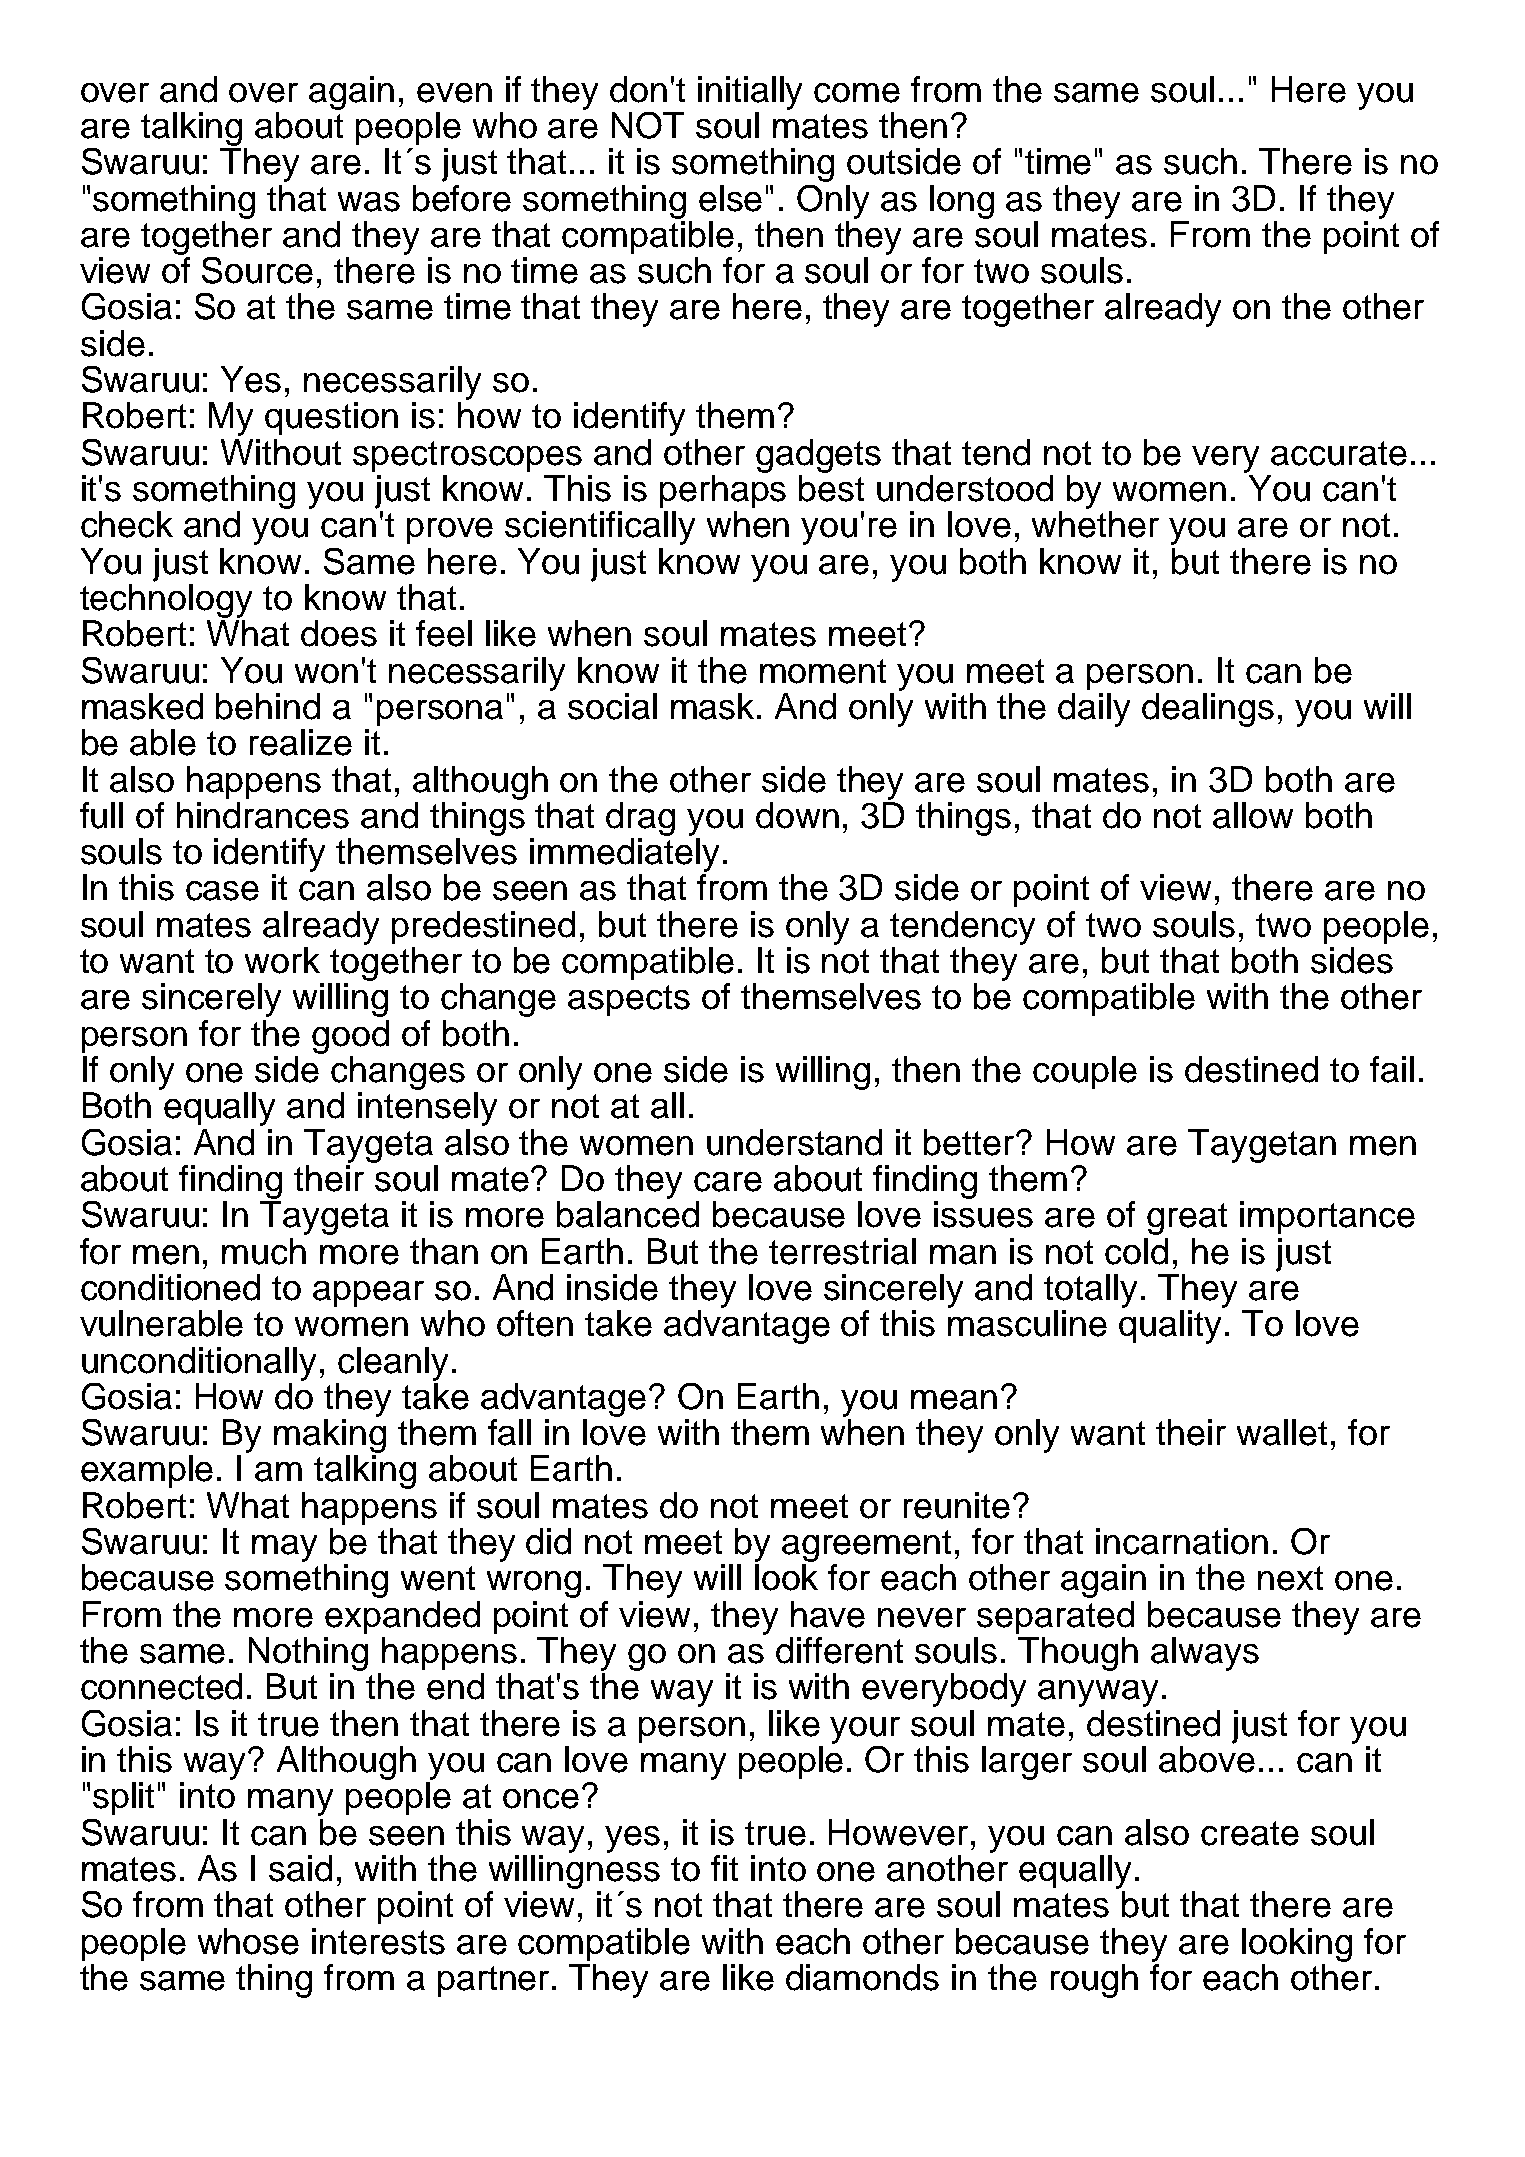 The image size is (1525, 2157). I want to click on else, so click(730, 198).
